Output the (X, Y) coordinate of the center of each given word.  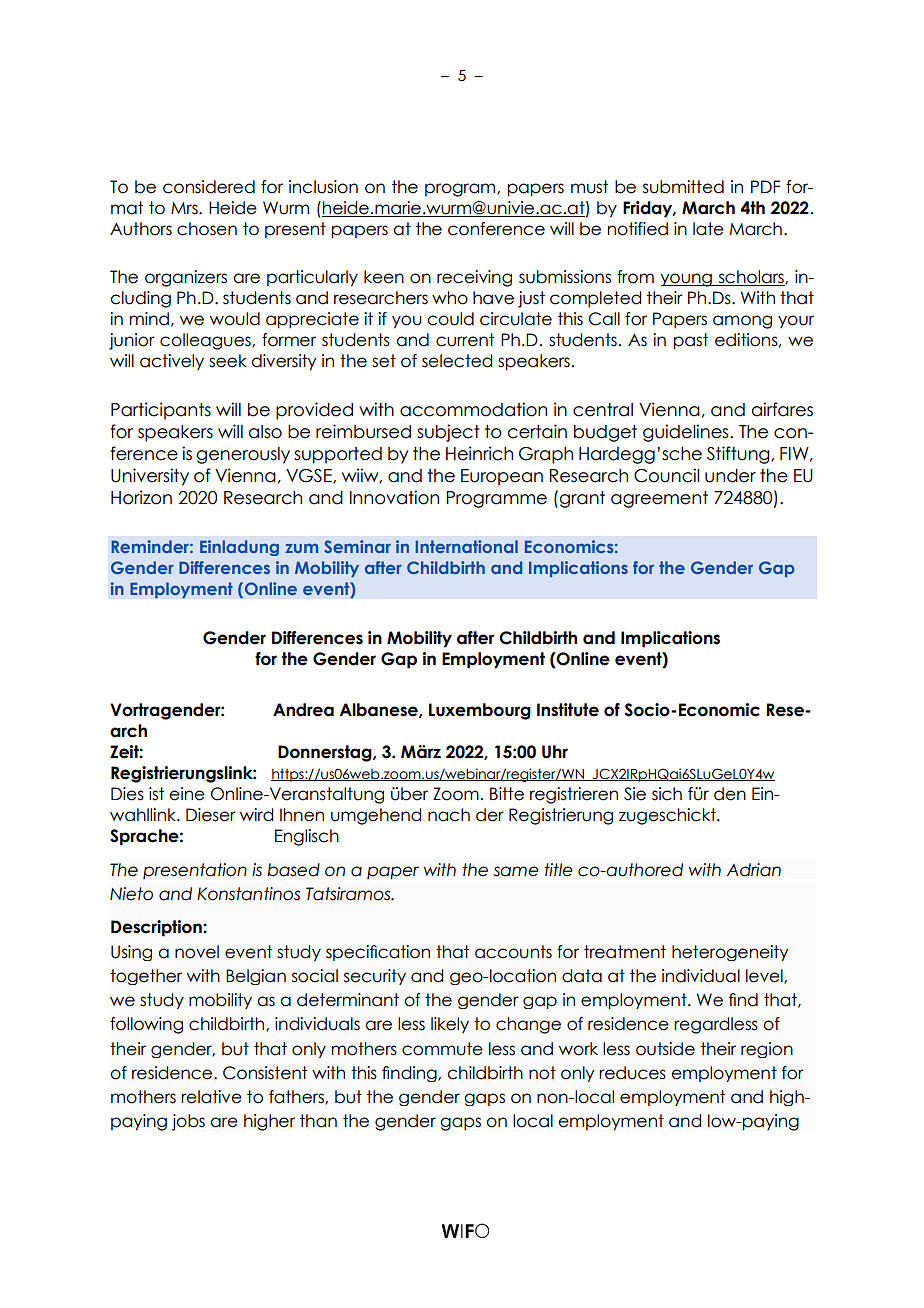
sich (667, 794)
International (467, 546)
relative (211, 1097)
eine (187, 794)
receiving (474, 278)
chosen (207, 229)
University (150, 477)
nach (449, 815)
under (730, 476)
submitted (683, 187)
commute (442, 1049)
